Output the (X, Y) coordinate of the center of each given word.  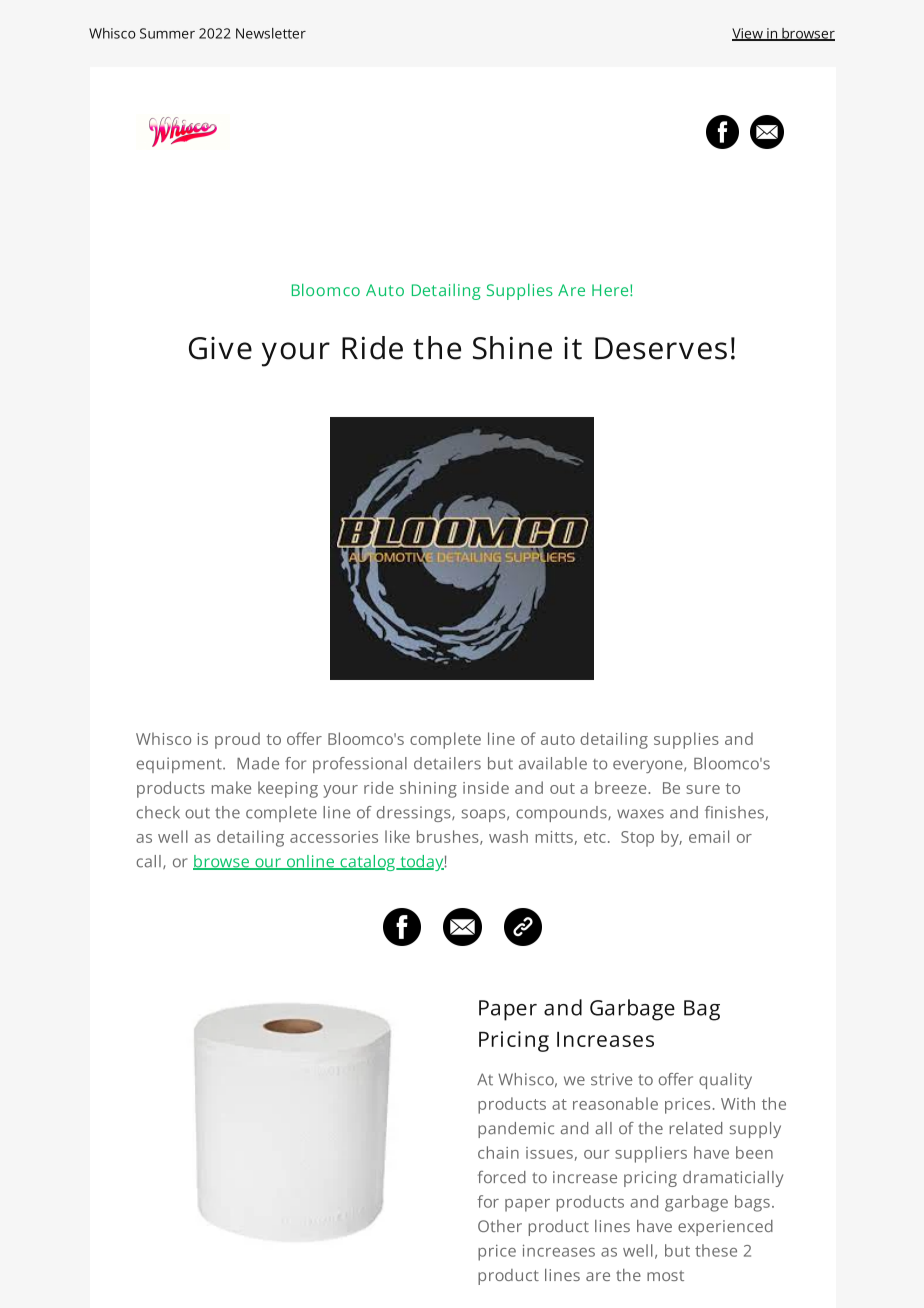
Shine (512, 348)
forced (502, 1177)
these (716, 1250)
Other (500, 1226)
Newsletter (271, 33)
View (748, 34)
